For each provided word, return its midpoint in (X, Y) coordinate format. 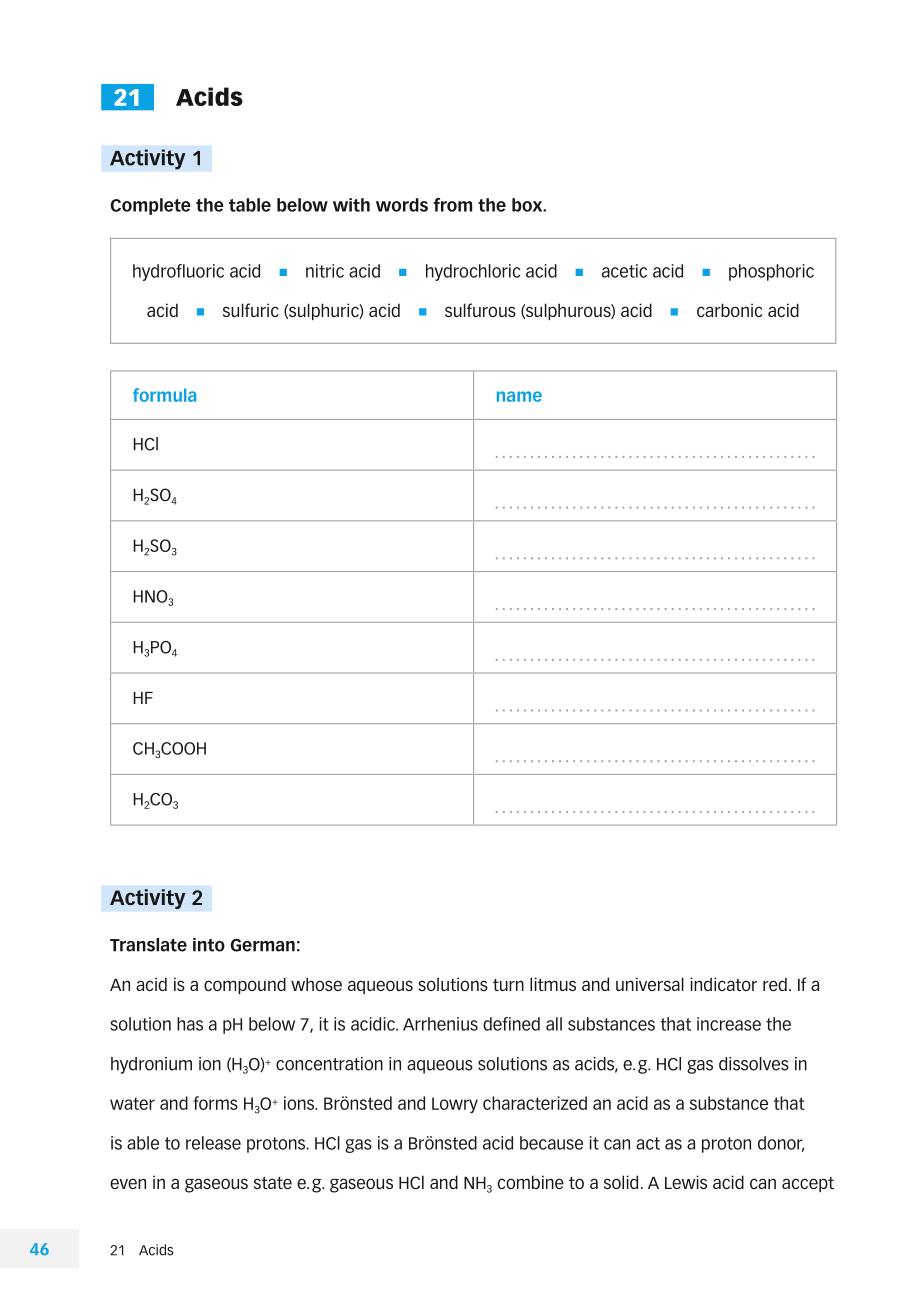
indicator (723, 984)
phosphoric (771, 272)
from (452, 205)
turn (508, 985)
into (209, 945)
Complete (150, 206)
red (775, 984)
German (262, 945)
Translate (148, 945)
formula (164, 395)
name (519, 396)
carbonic (729, 310)
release (213, 1143)
